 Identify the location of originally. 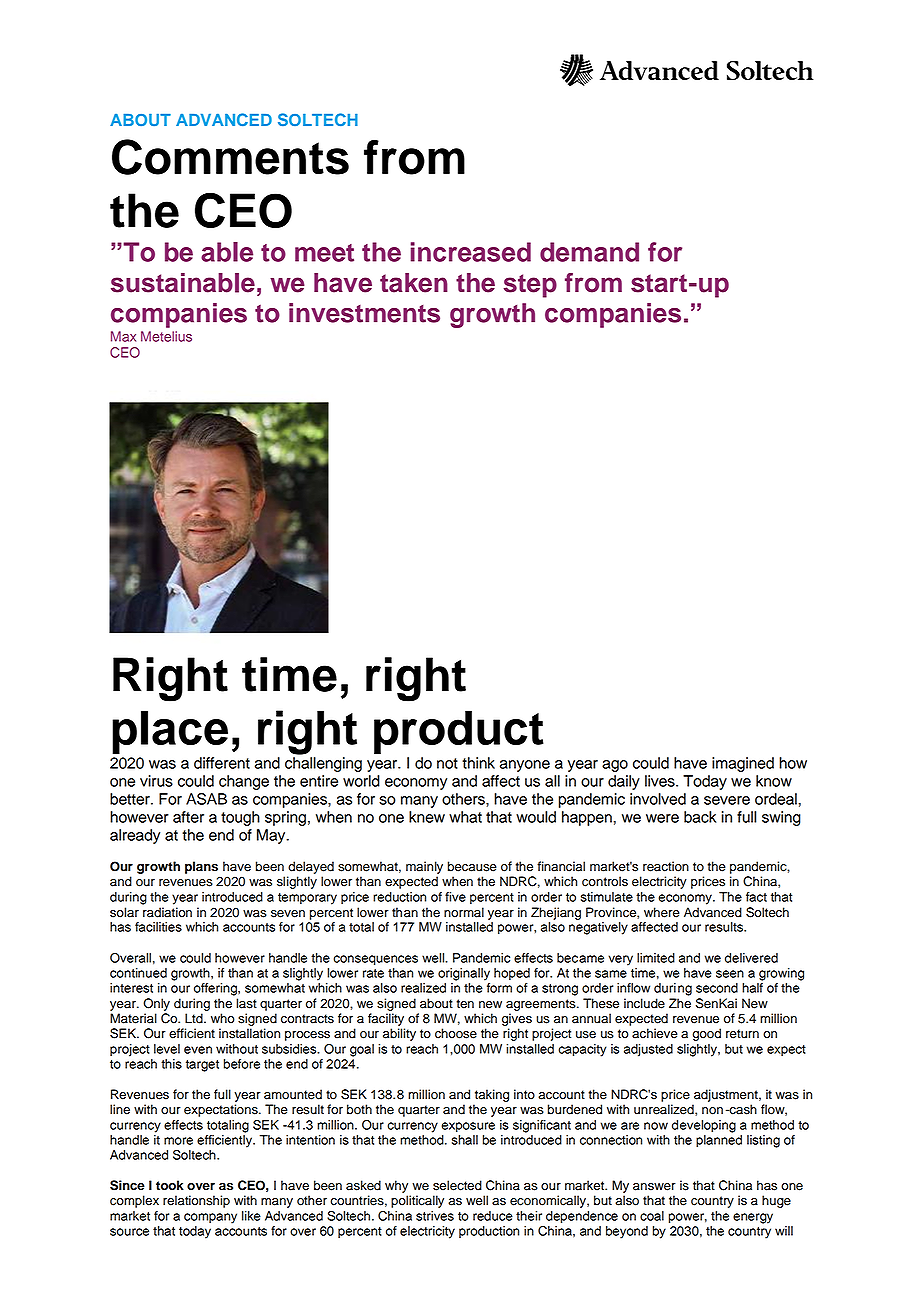
(464, 974).
